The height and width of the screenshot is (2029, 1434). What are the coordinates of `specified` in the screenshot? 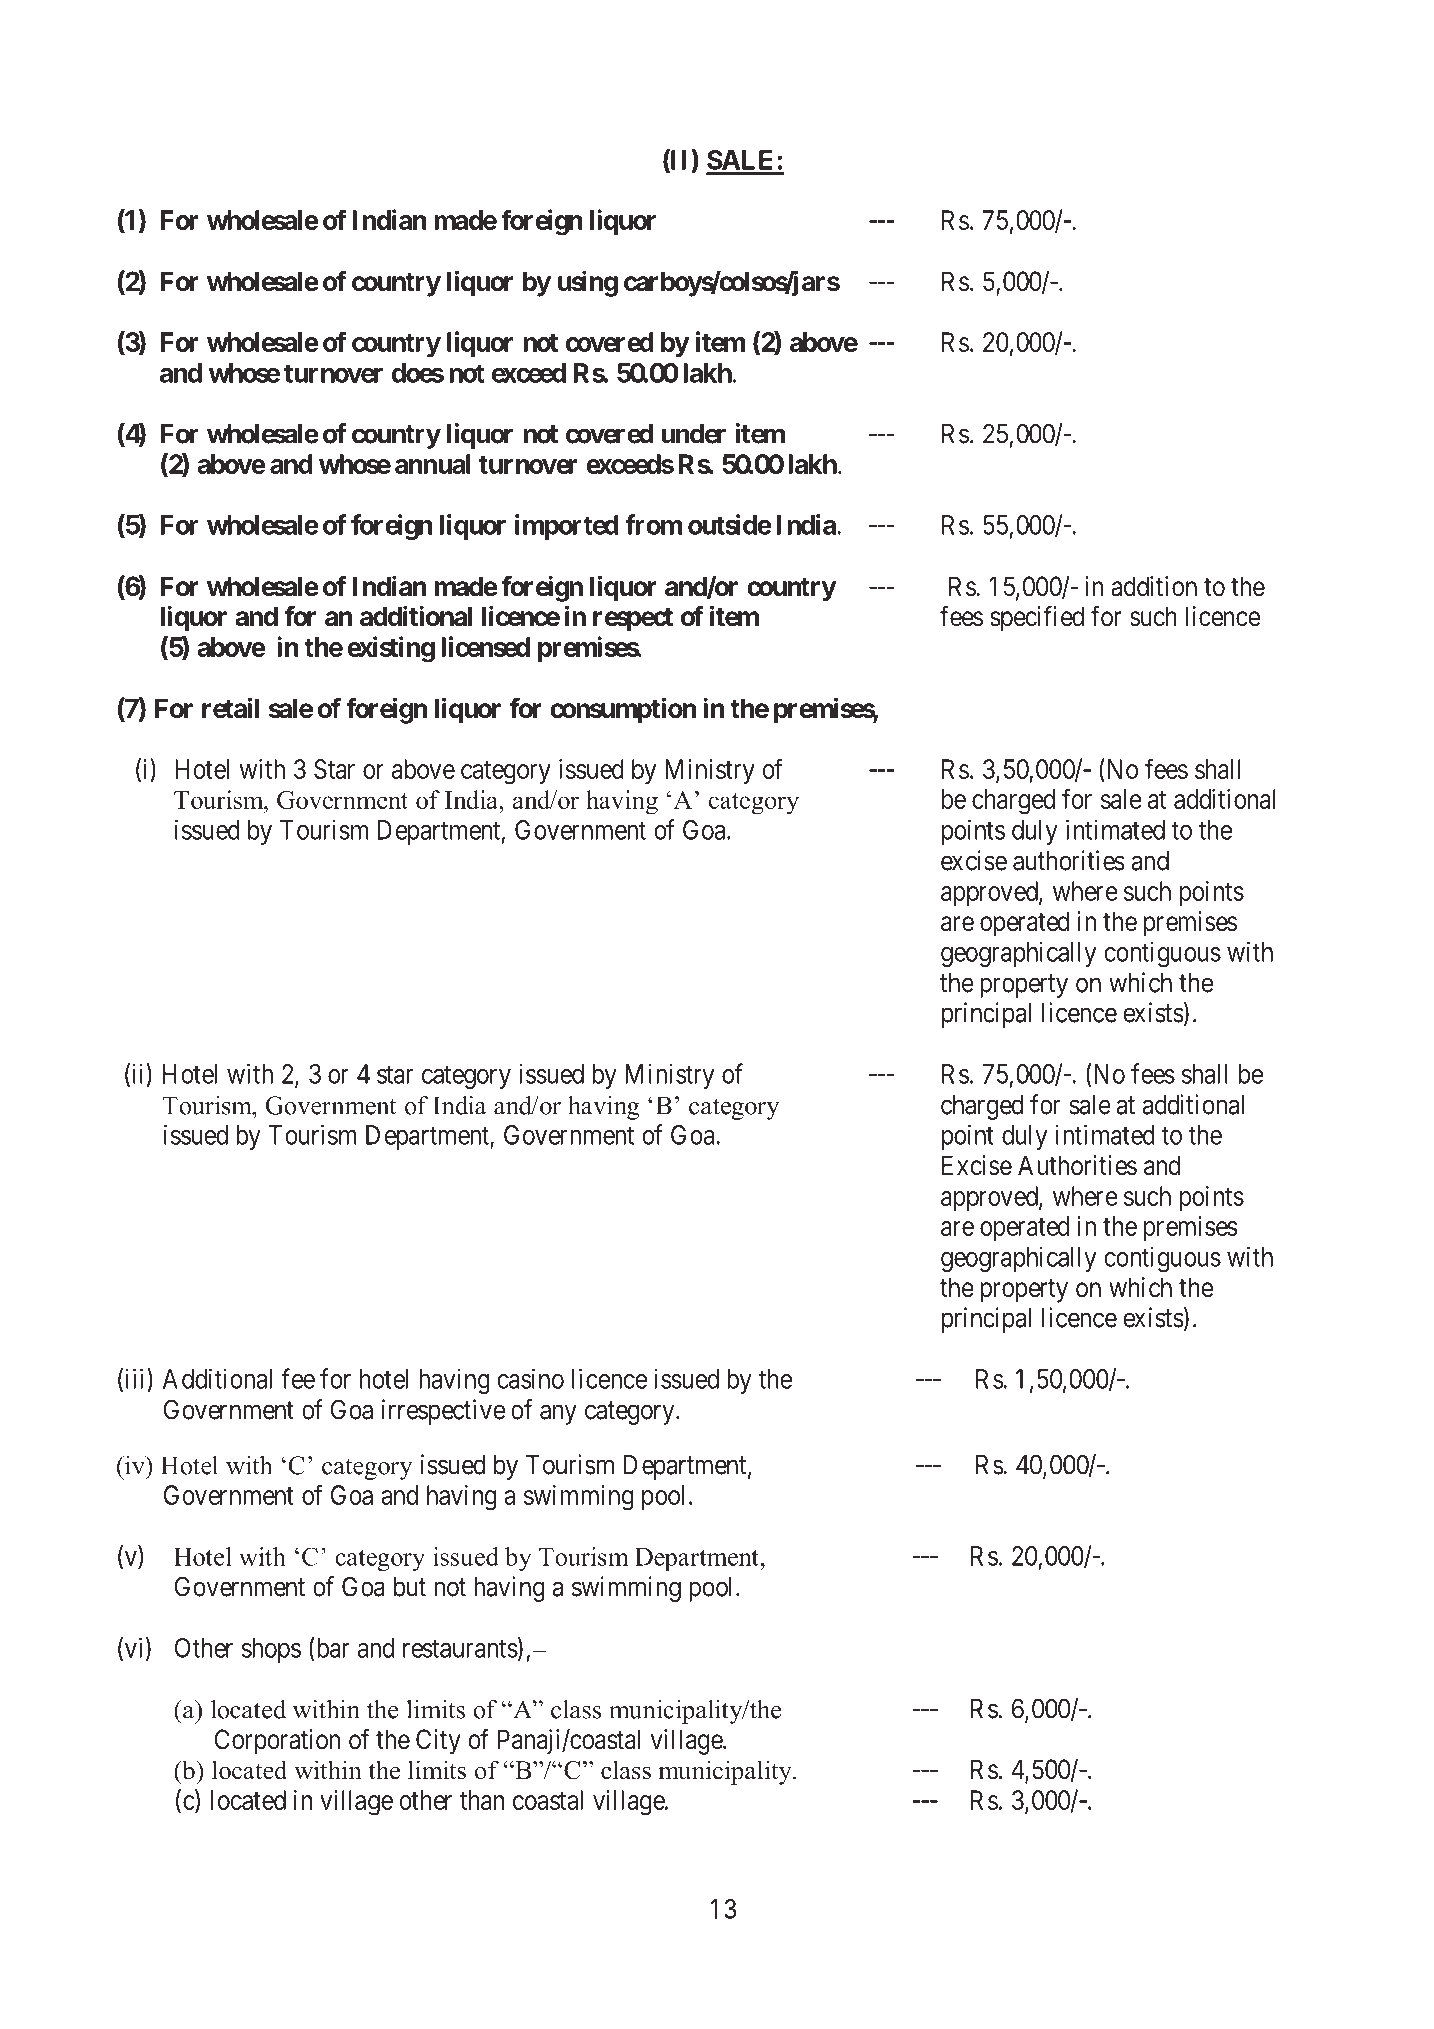 It's located at (1037, 619).
